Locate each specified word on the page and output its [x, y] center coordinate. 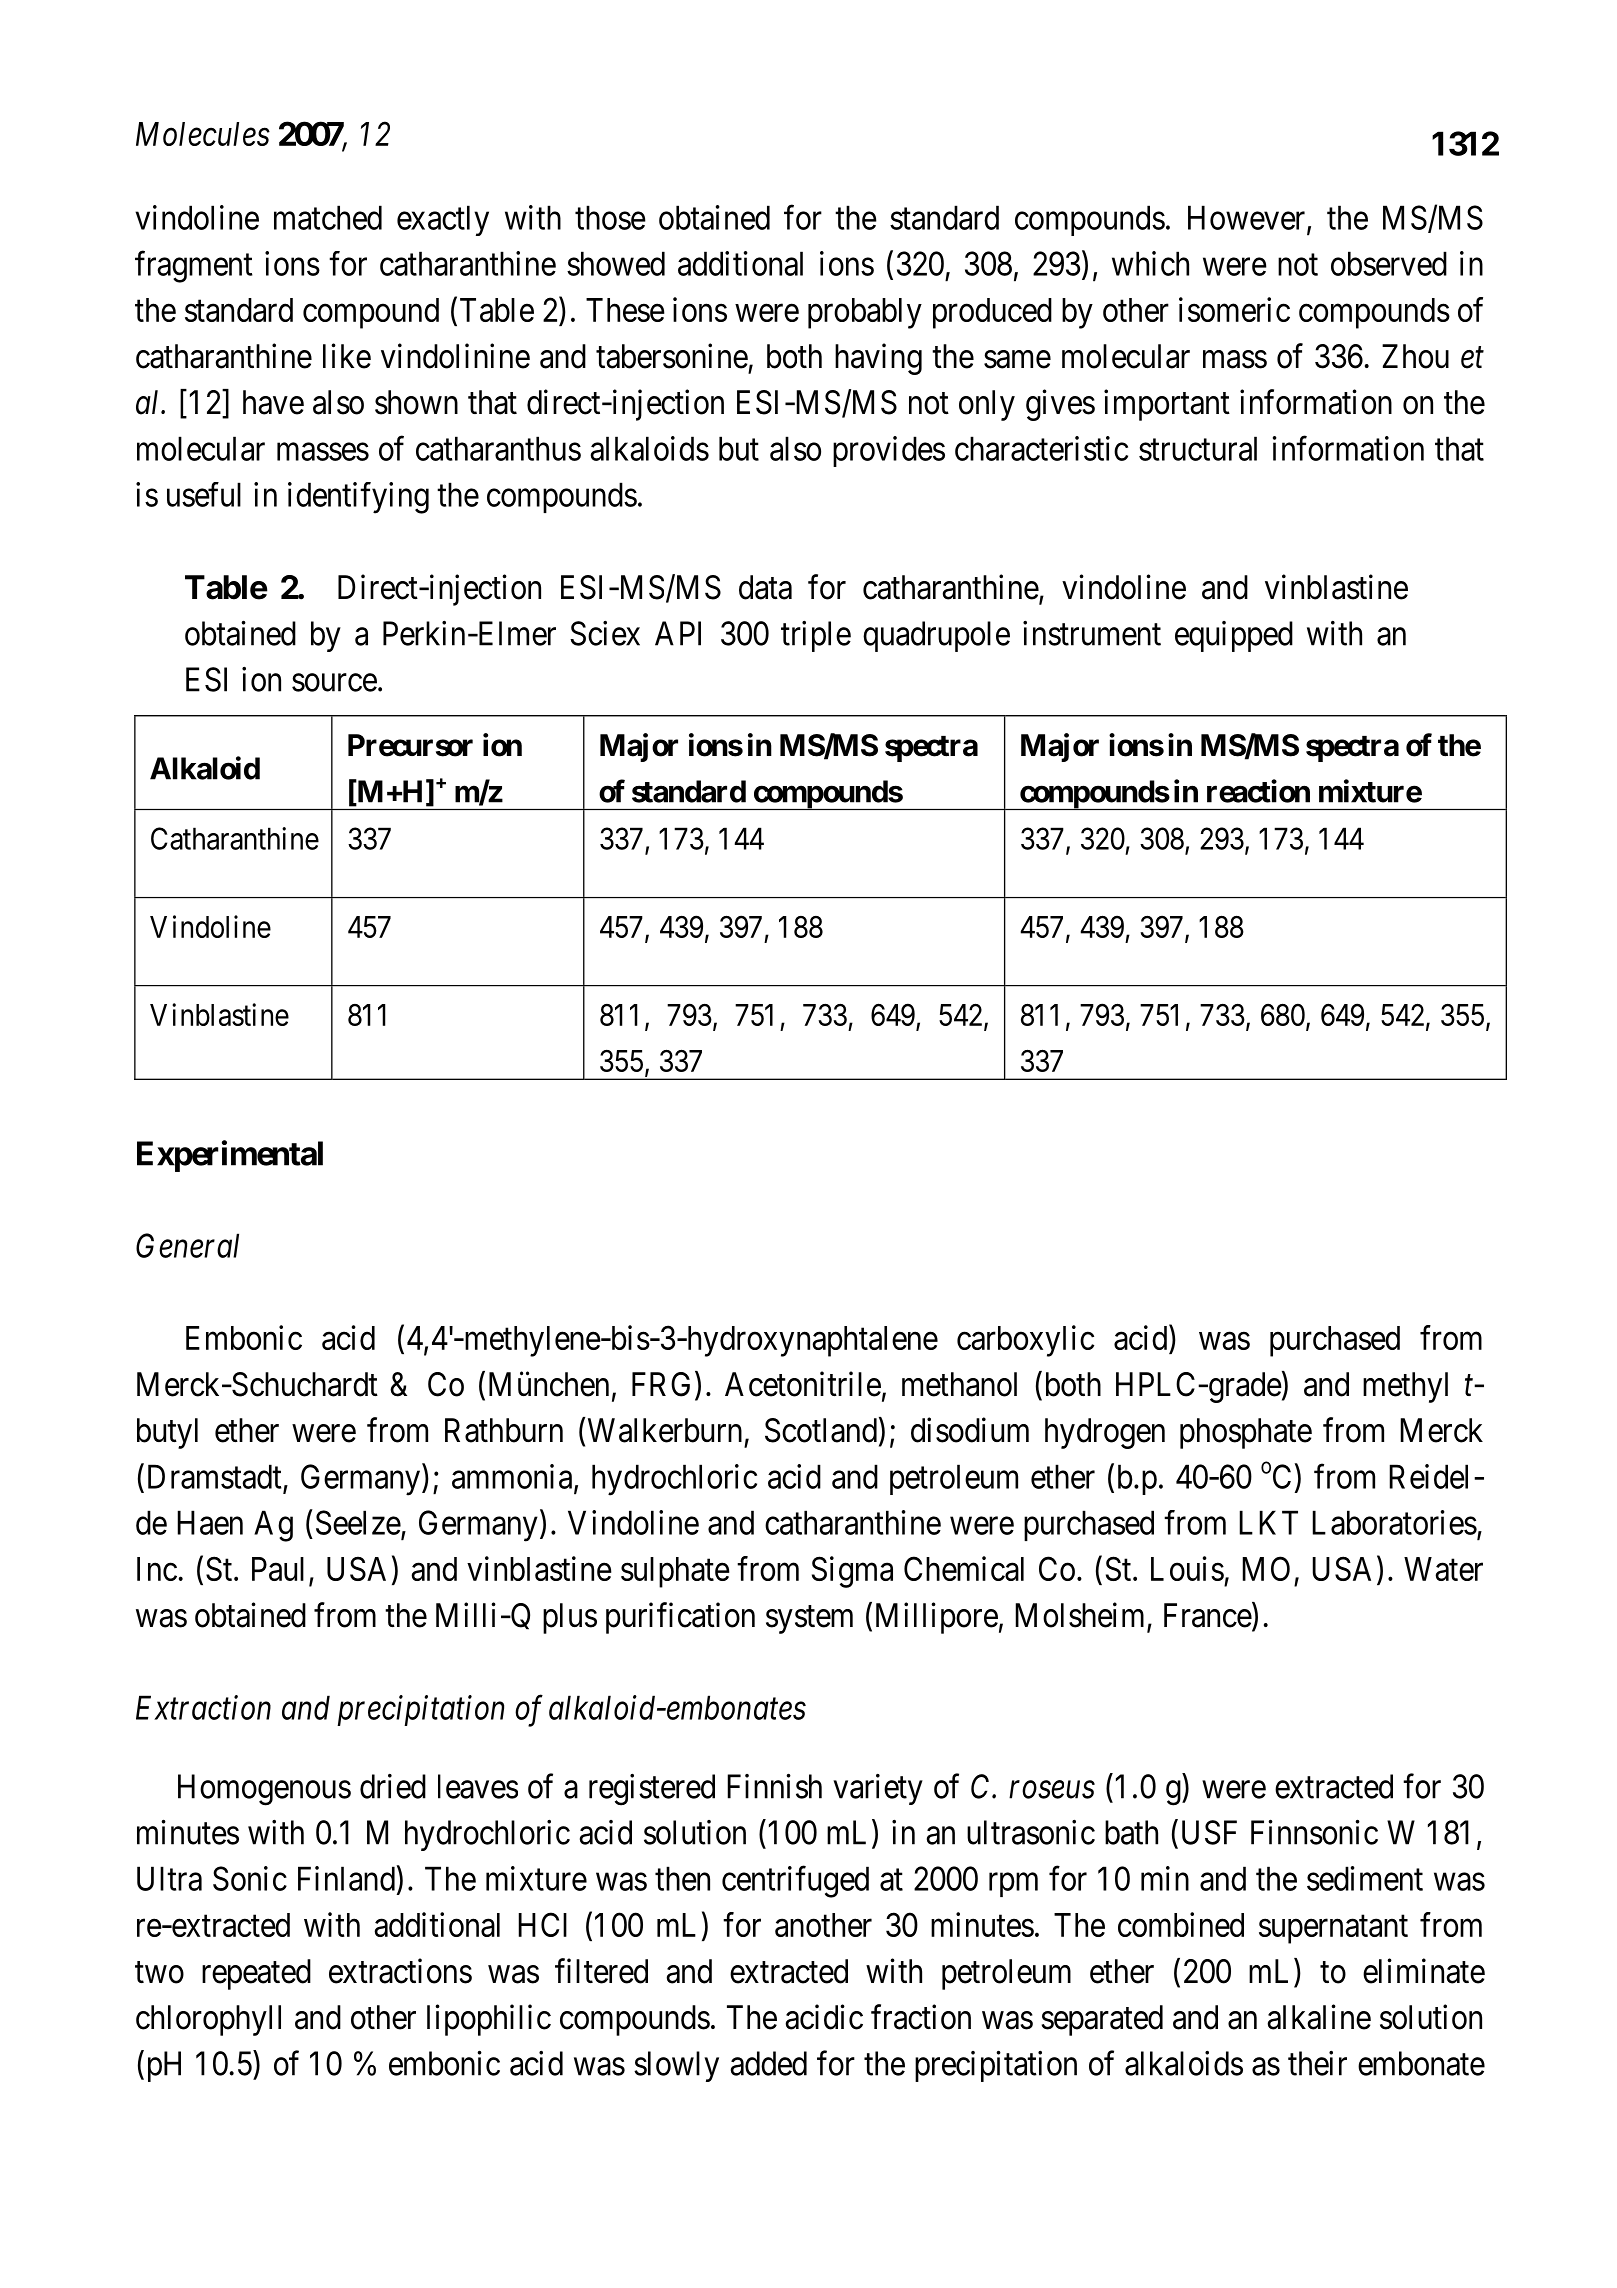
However [1248, 218]
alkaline [1319, 2017]
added [769, 2063]
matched [328, 217]
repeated [256, 1974]
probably [865, 313]
